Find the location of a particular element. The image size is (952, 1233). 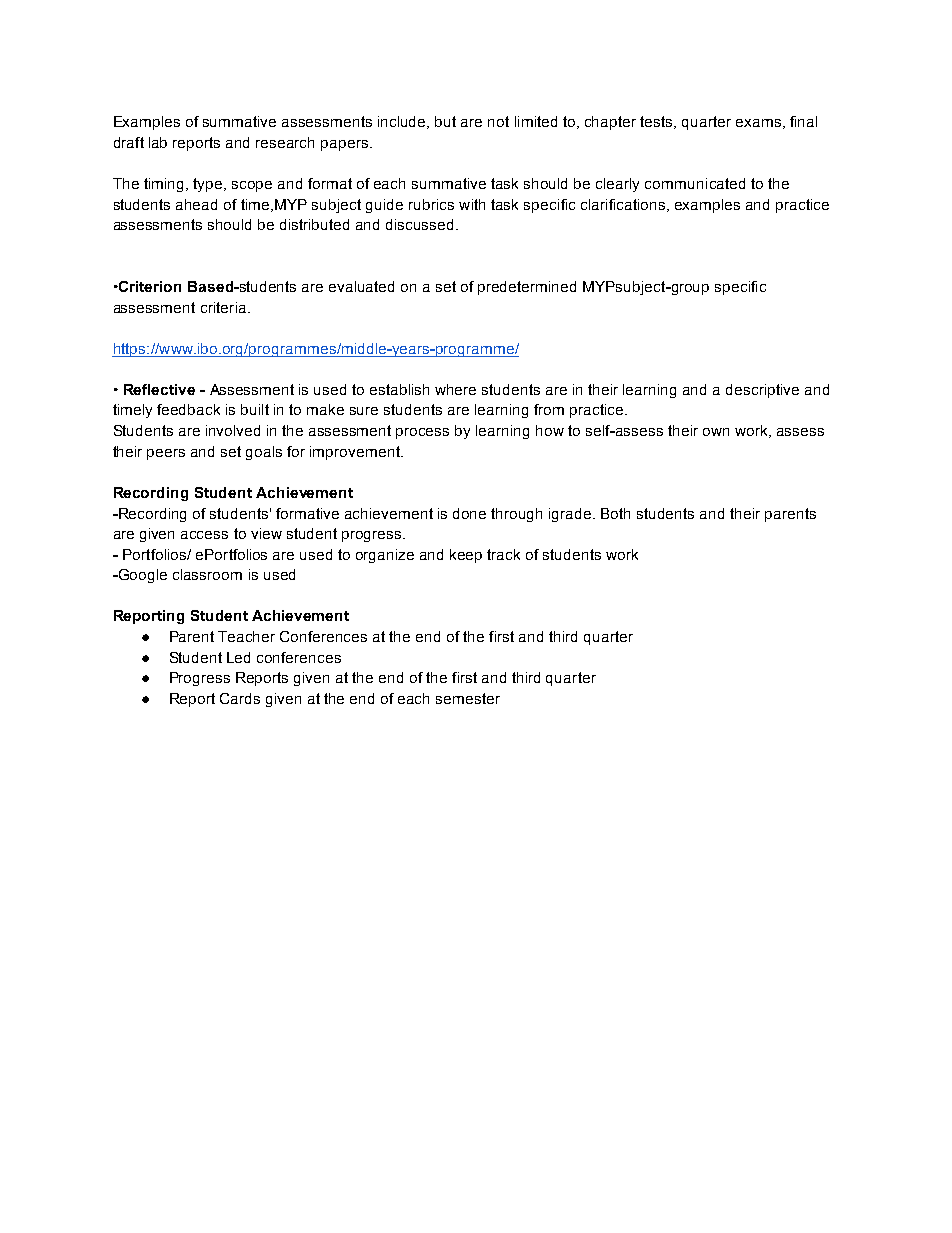

where is located at coordinates (455, 389).
